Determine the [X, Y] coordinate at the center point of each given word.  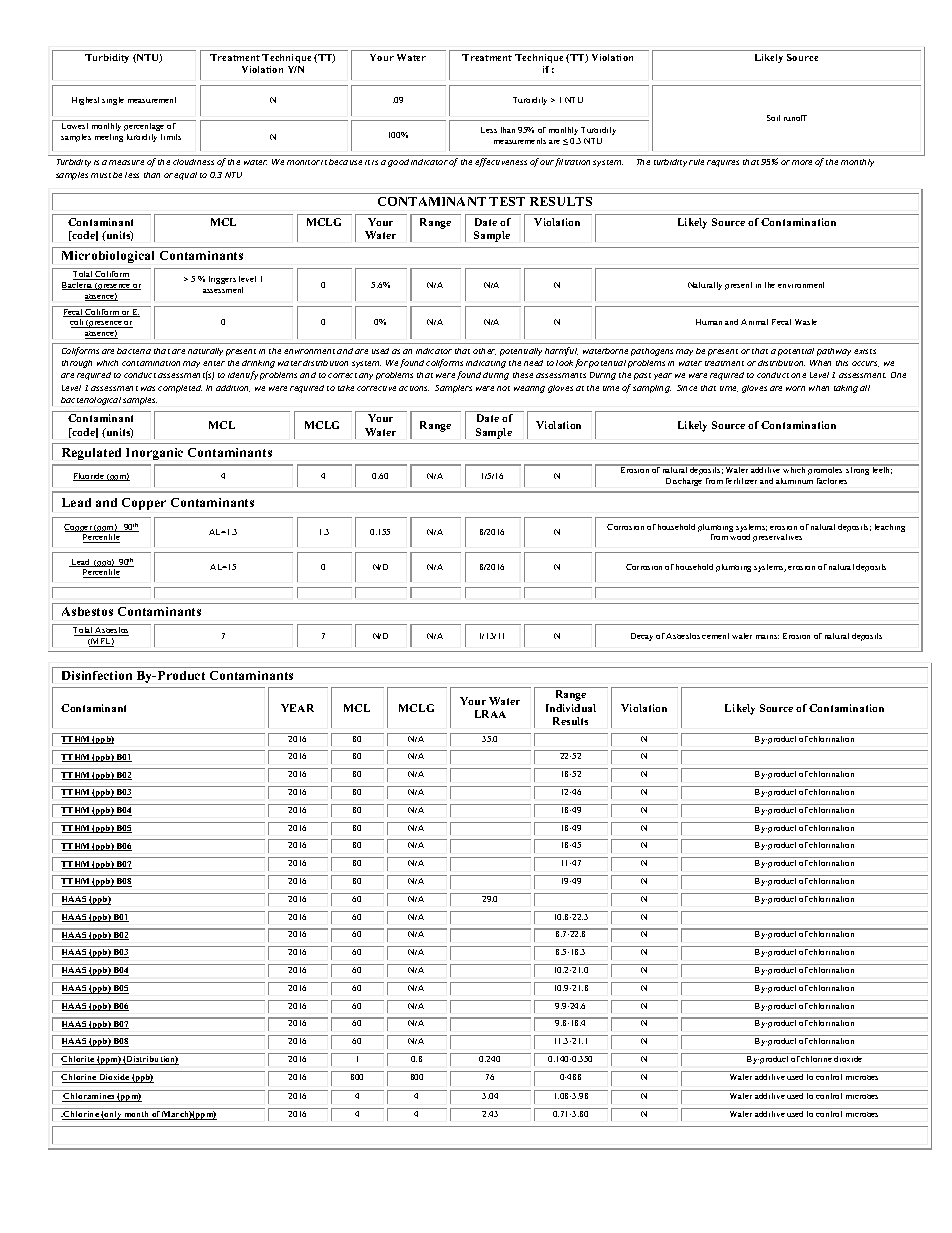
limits [171, 137]
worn [795, 388]
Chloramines [89, 1097]
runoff [795, 118]
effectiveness [501, 162]
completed [180, 389]
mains [767, 637]
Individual [571, 708]
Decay [642, 637]
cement [715, 636]
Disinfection [97, 675]
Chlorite [78, 1060]
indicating [486, 364]
